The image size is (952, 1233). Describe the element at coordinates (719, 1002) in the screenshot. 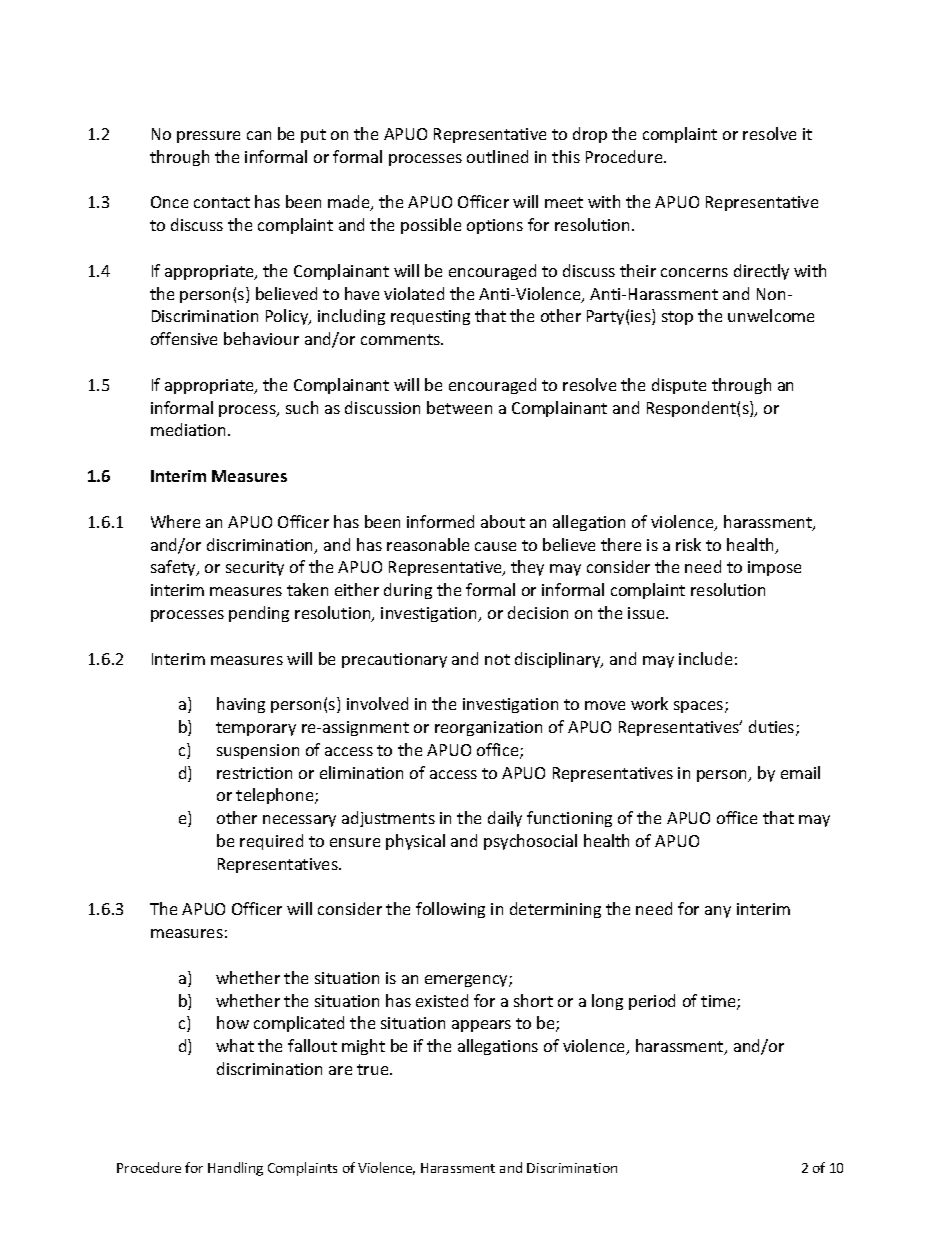

I see `time` at that location.
